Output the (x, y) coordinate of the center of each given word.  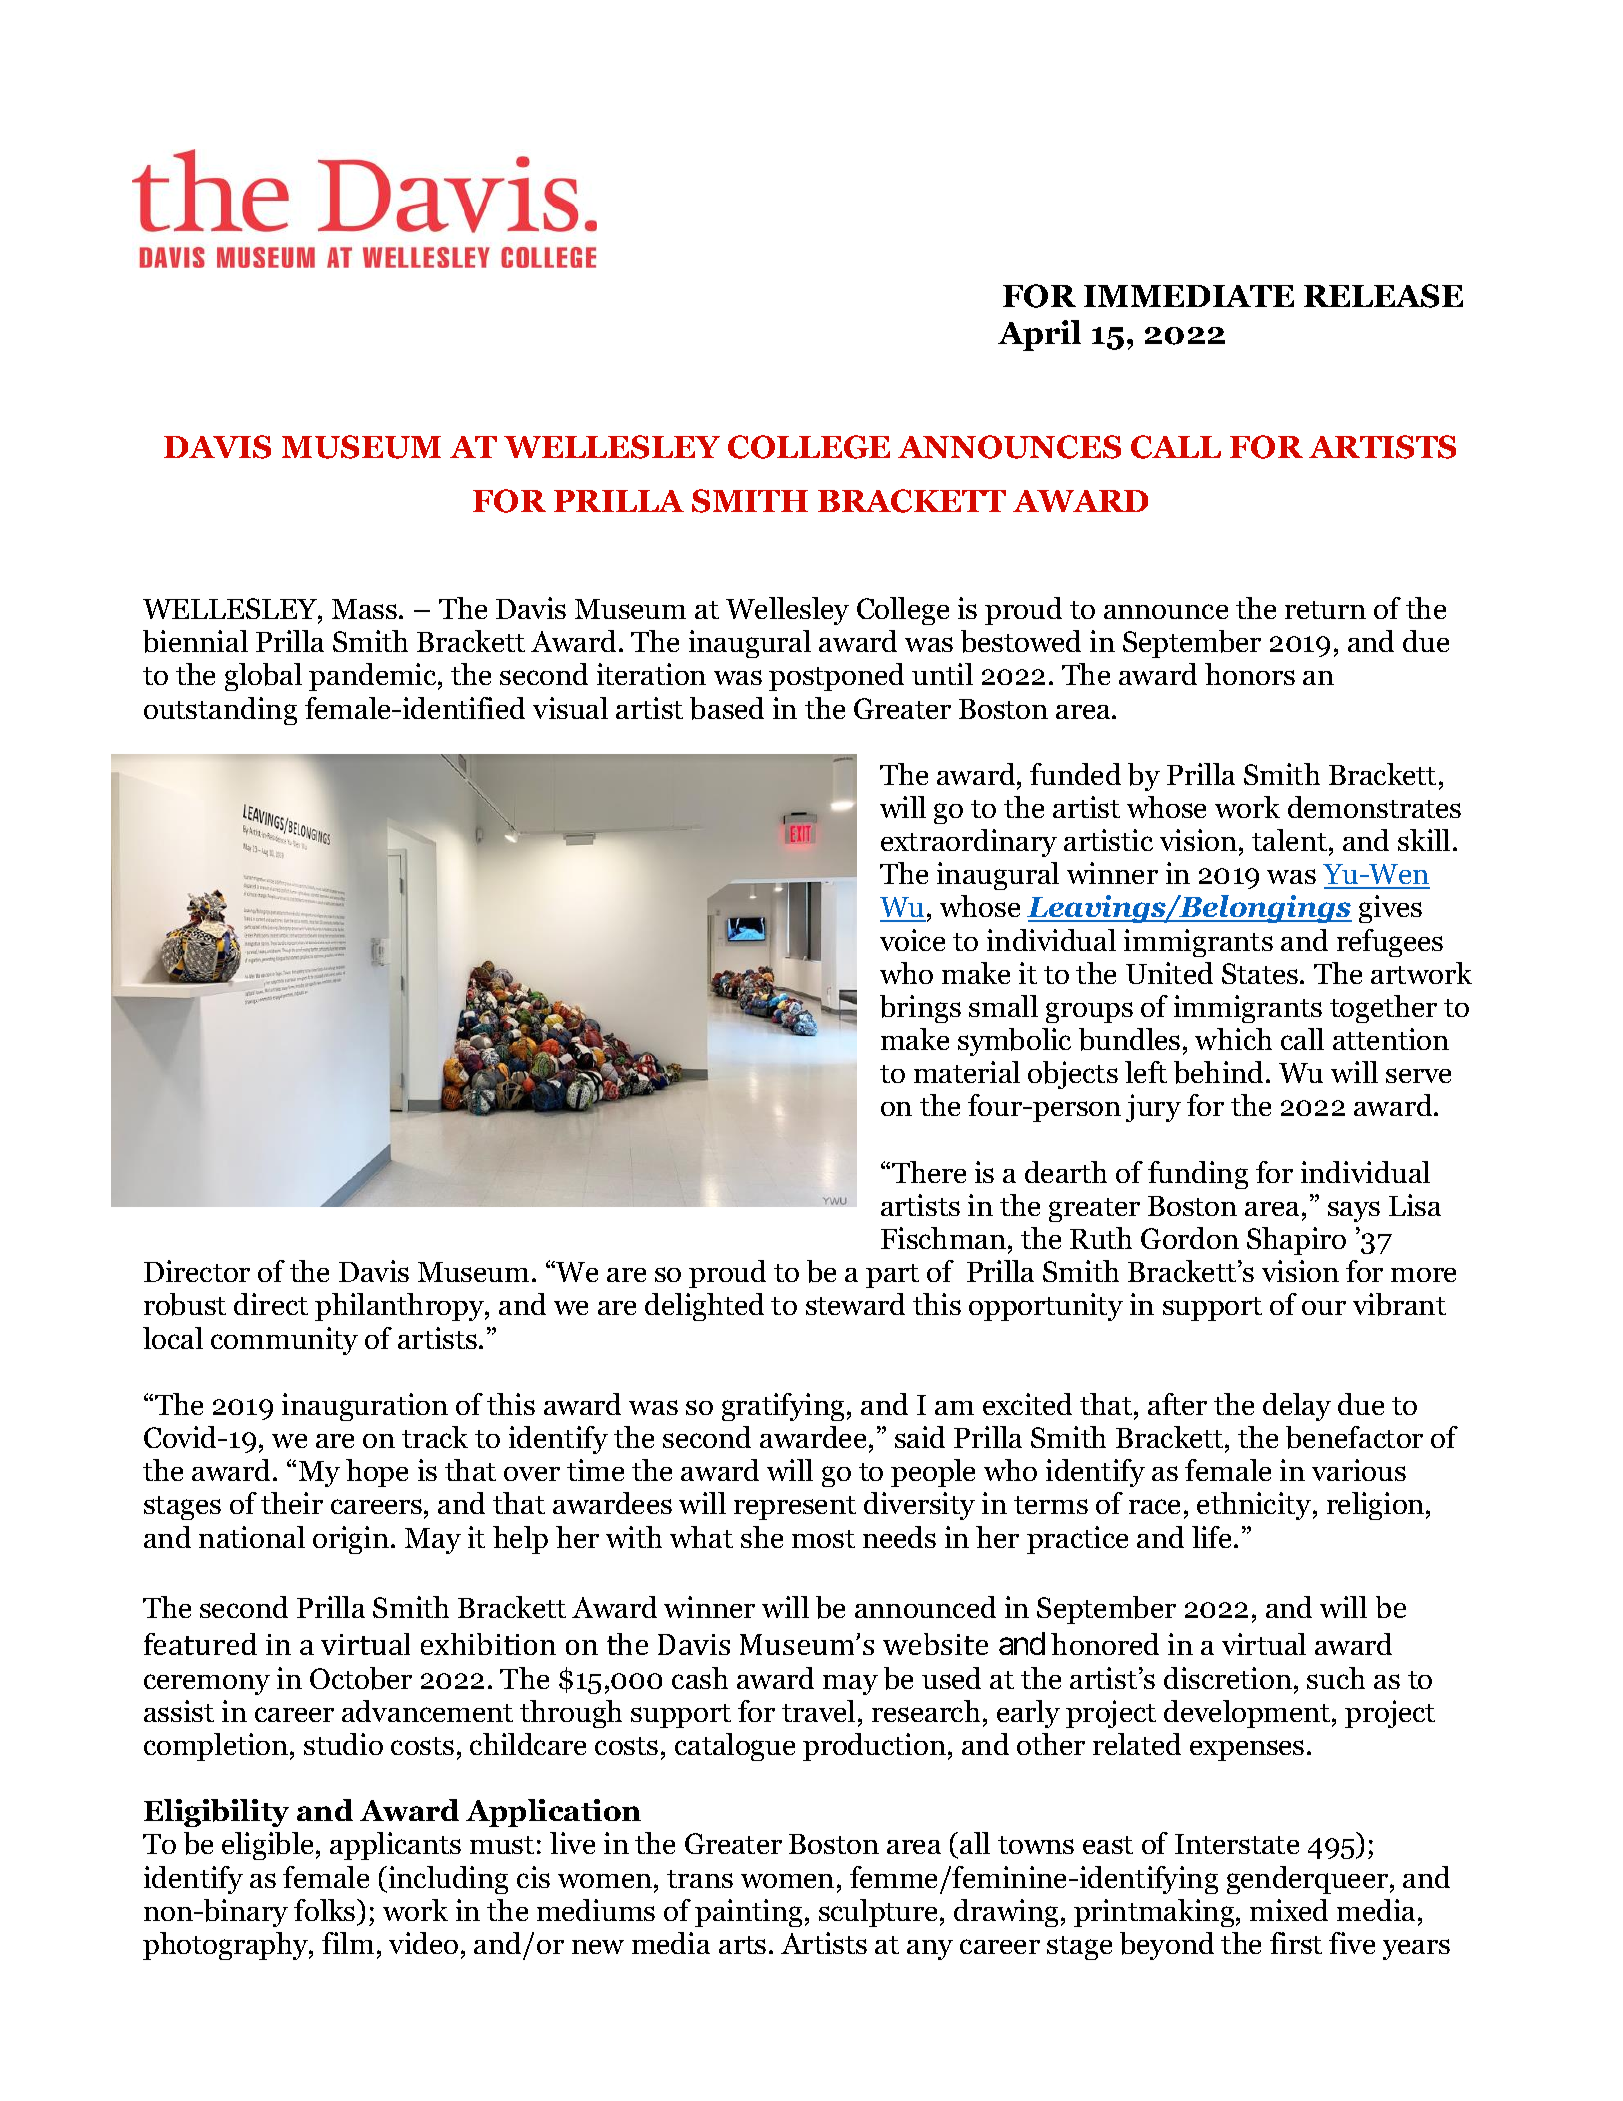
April (1039, 335)
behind (1220, 1072)
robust (185, 1304)
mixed (1289, 1910)
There (929, 1172)
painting (748, 1913)
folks (326, 1910)
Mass (364, 609)
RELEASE (1383, 296)
